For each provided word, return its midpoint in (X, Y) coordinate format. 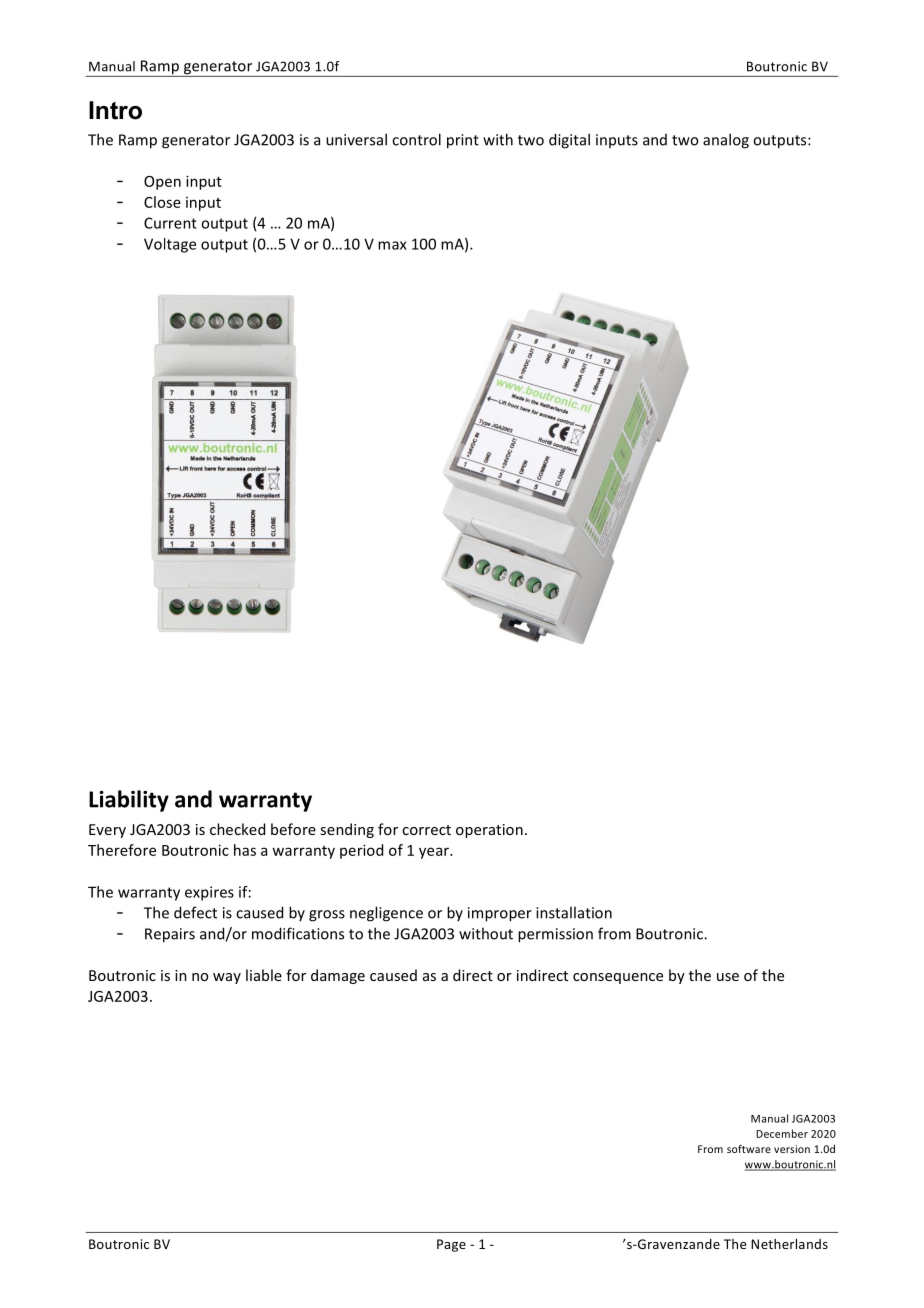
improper (500, 914)
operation (489, 831)
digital (569, 141)
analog (726, 141)
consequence (618, 978)
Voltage (170, 245)
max (392, 245)
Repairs (170, 935)
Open (162, 183)
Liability (129, 801)
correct (426, 830)
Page (451, 1245)
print (463, 141)
